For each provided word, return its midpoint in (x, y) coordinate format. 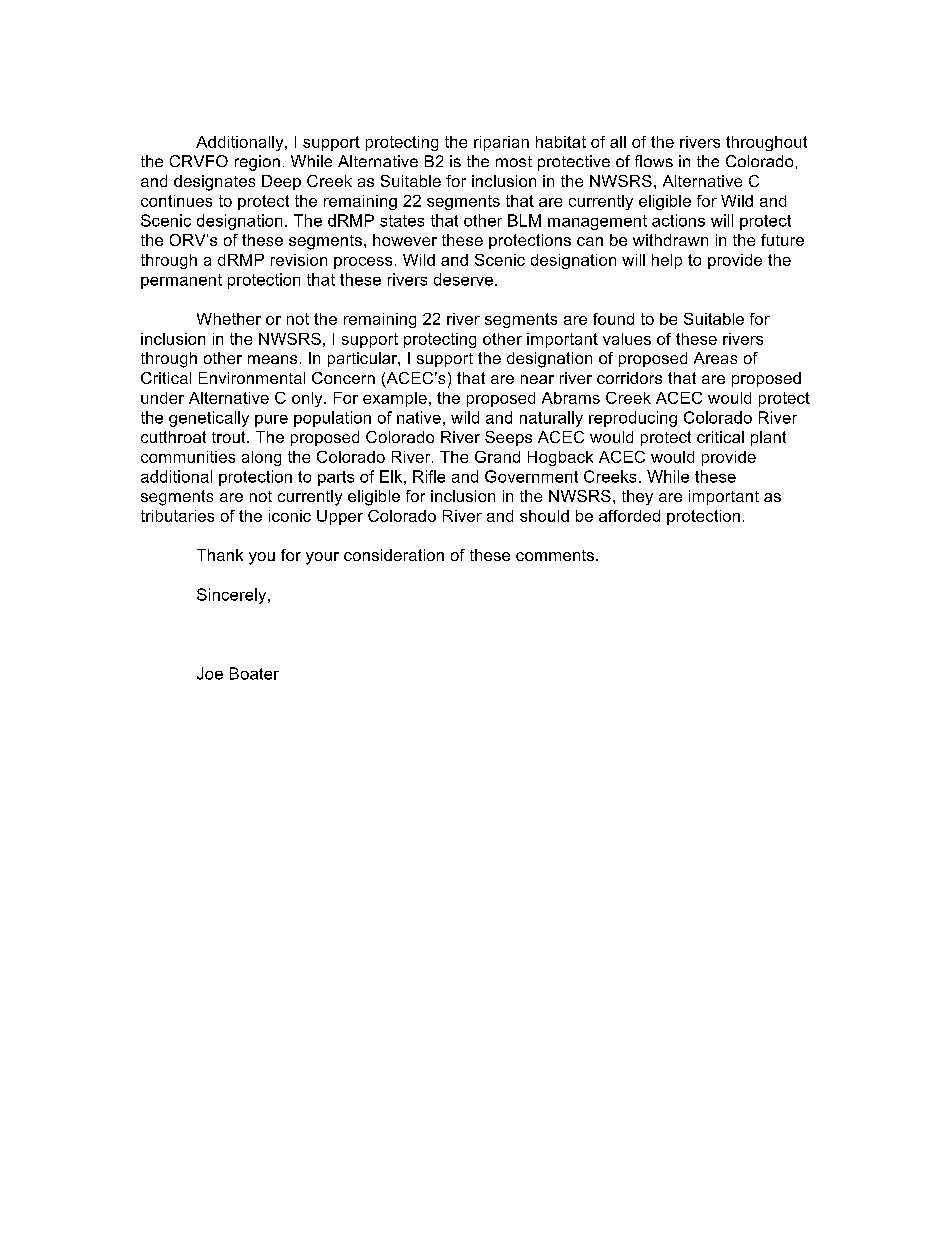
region (257, 163)
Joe (210, 673)
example (395, 399)
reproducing (633, 419)
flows (654, 161)
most (514, 161)
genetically (209, 419)
